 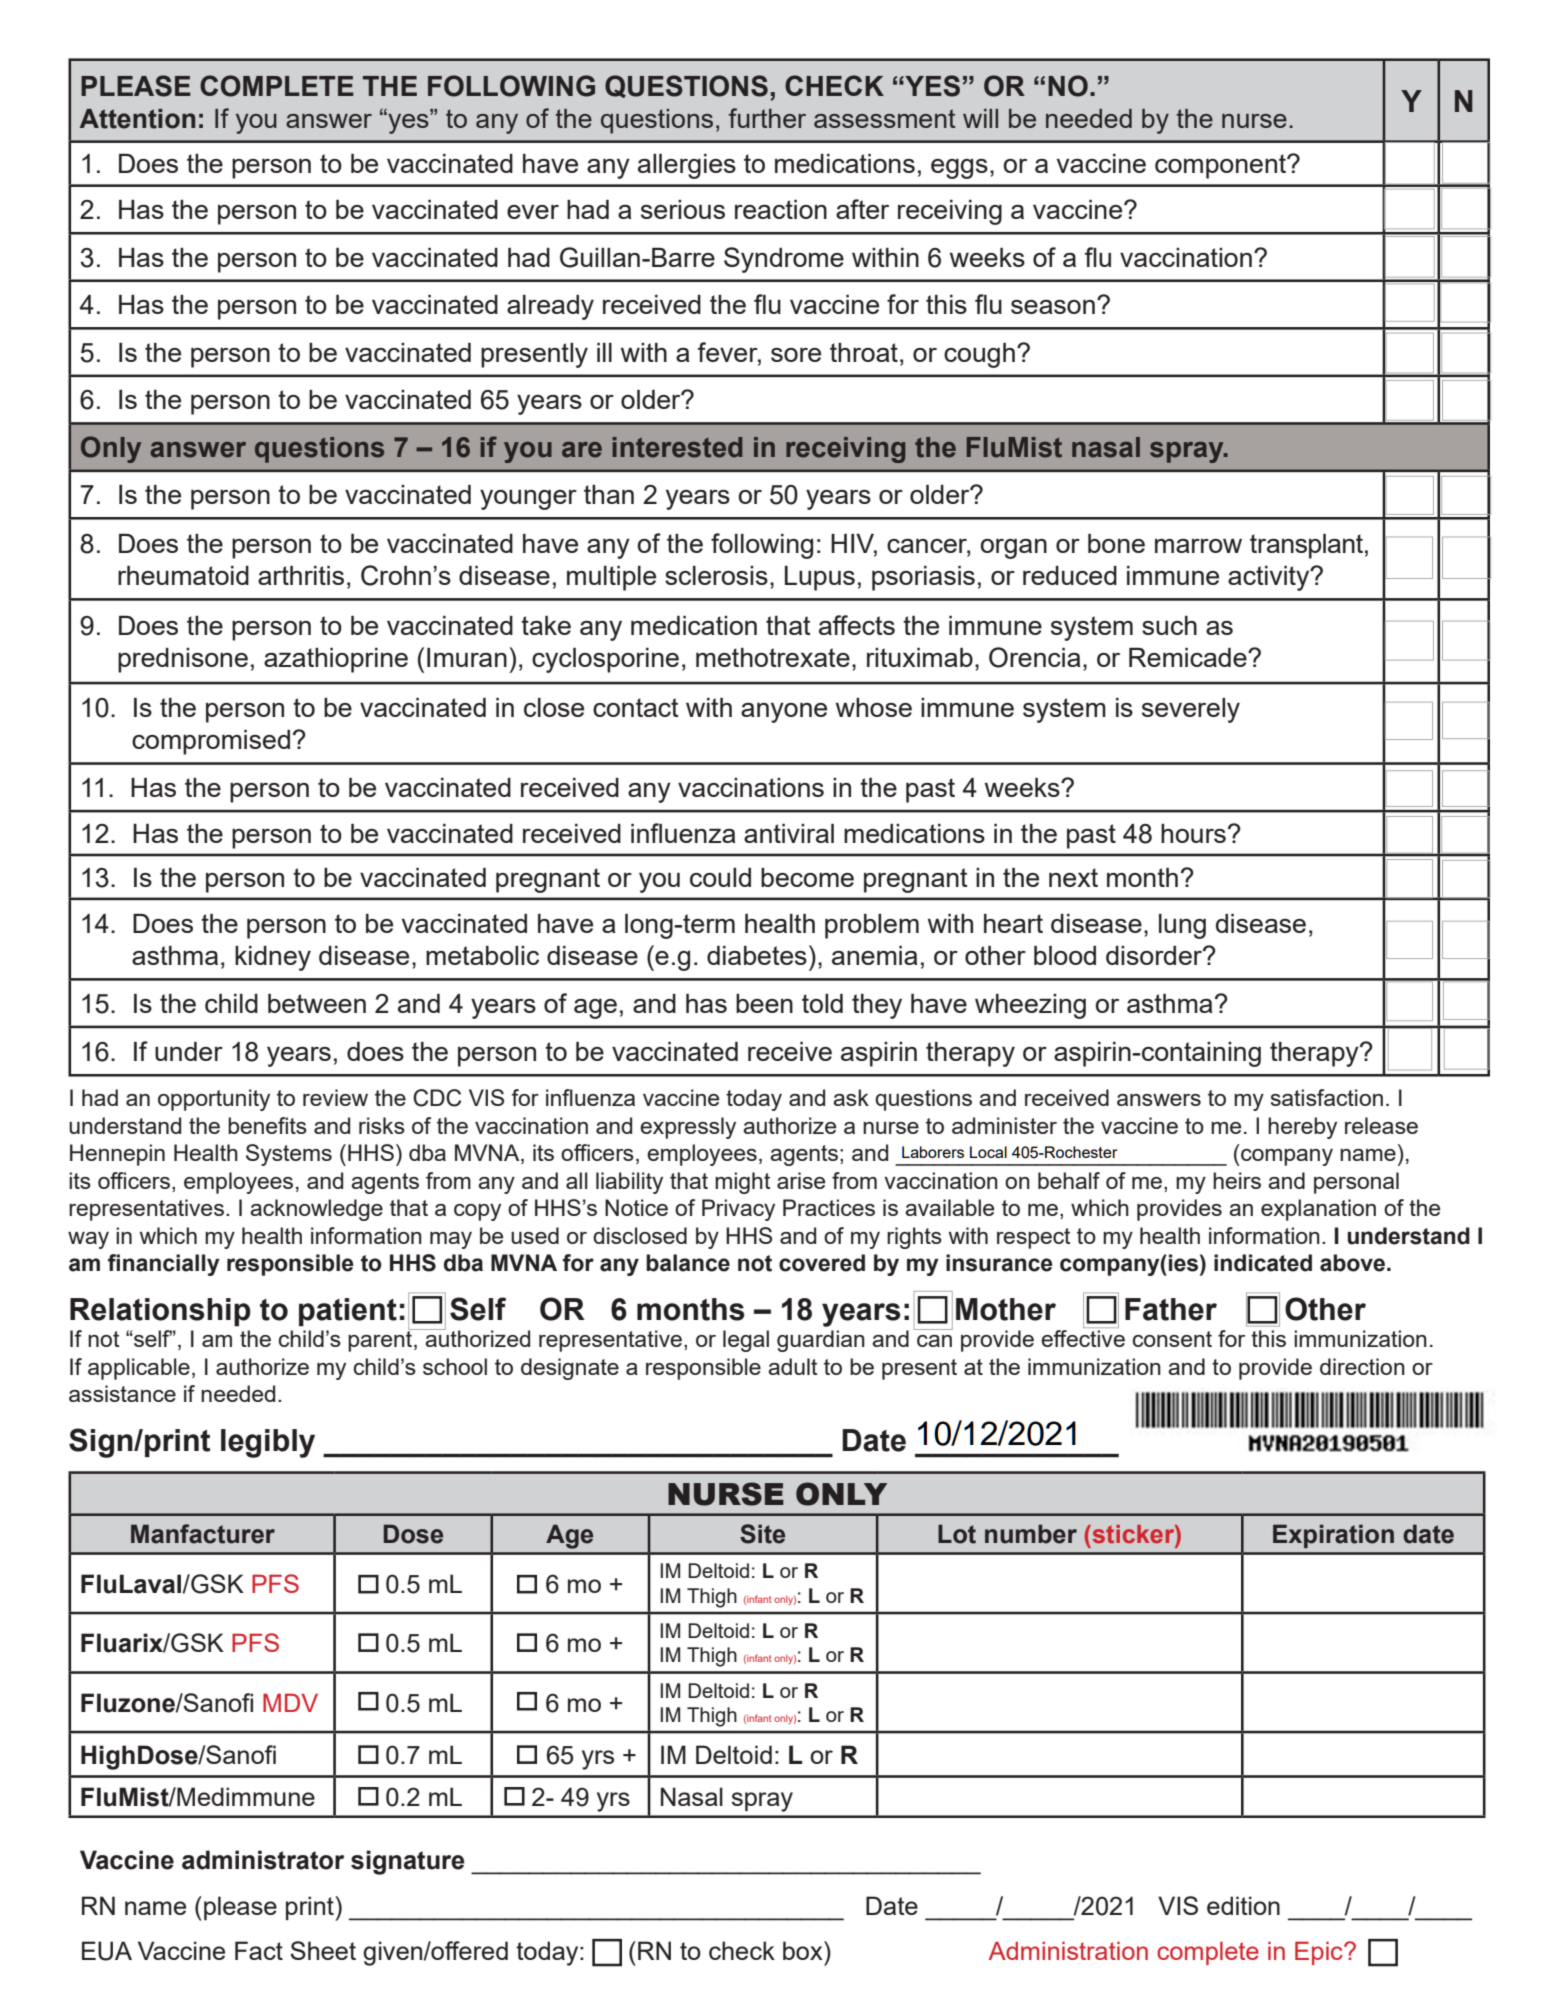 I want to click on administrator, so click(x=263, y=1860).
